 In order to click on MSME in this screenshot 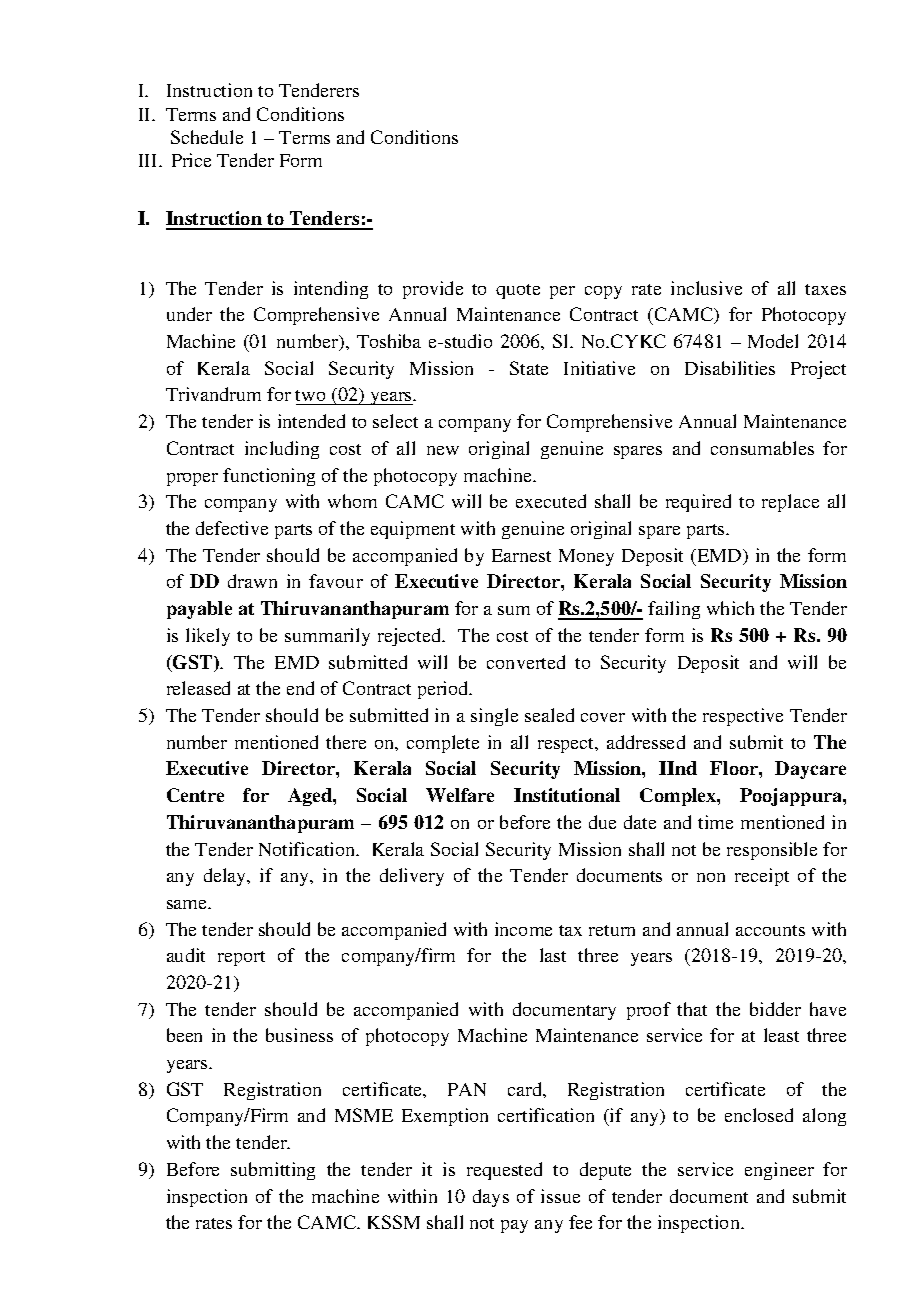, I will do `click(364, 1115)`.
